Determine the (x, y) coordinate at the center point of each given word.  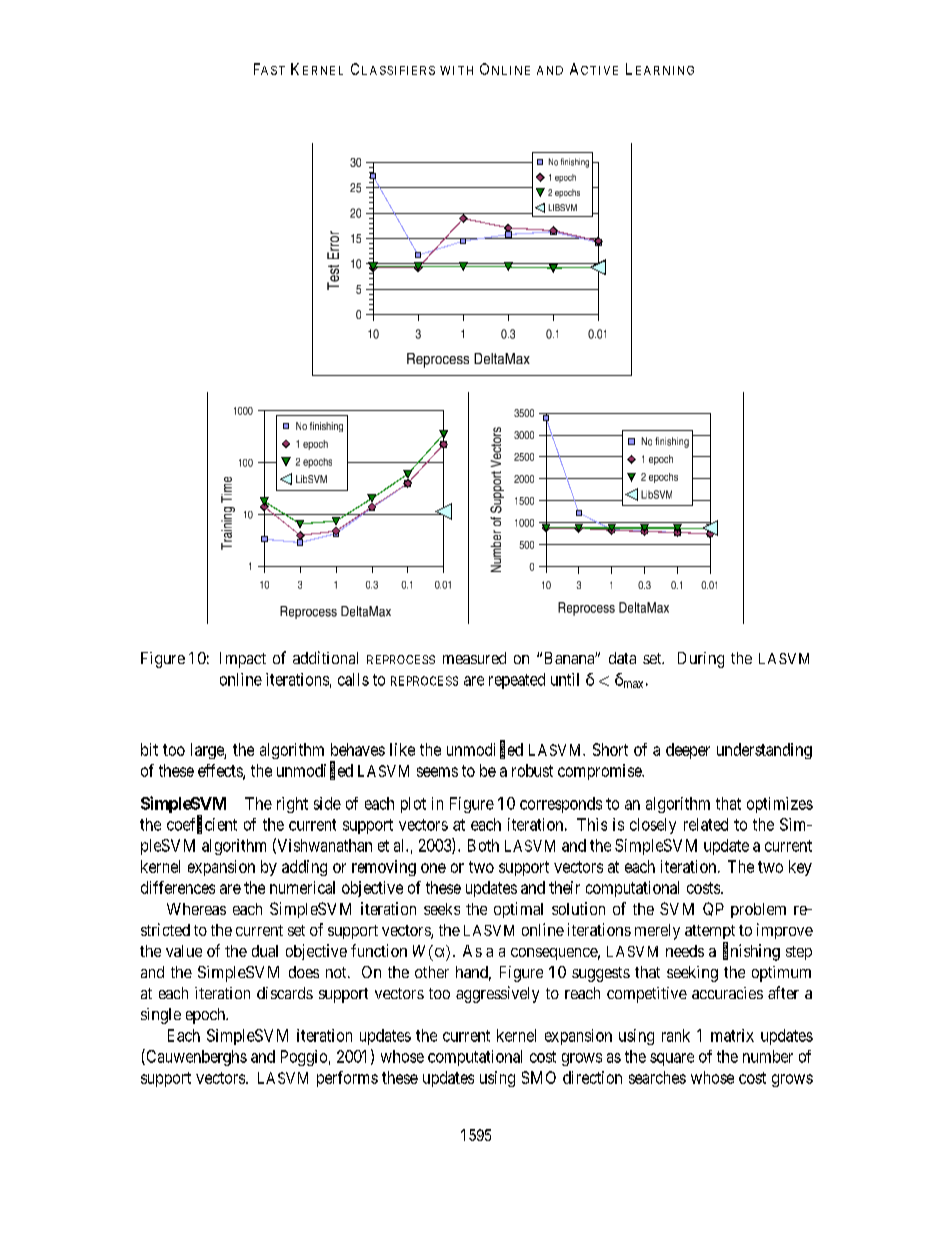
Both (483, 845)
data (622, 658)
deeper (688, 751)
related (706, 824)
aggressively (497, 994)
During (701, 660)
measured (474, 658)
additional (325, 657)
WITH (456, 70)
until (565, 679)
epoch (207, 1016)
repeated (517, 681)
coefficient (202, 824)
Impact (243, 660)
